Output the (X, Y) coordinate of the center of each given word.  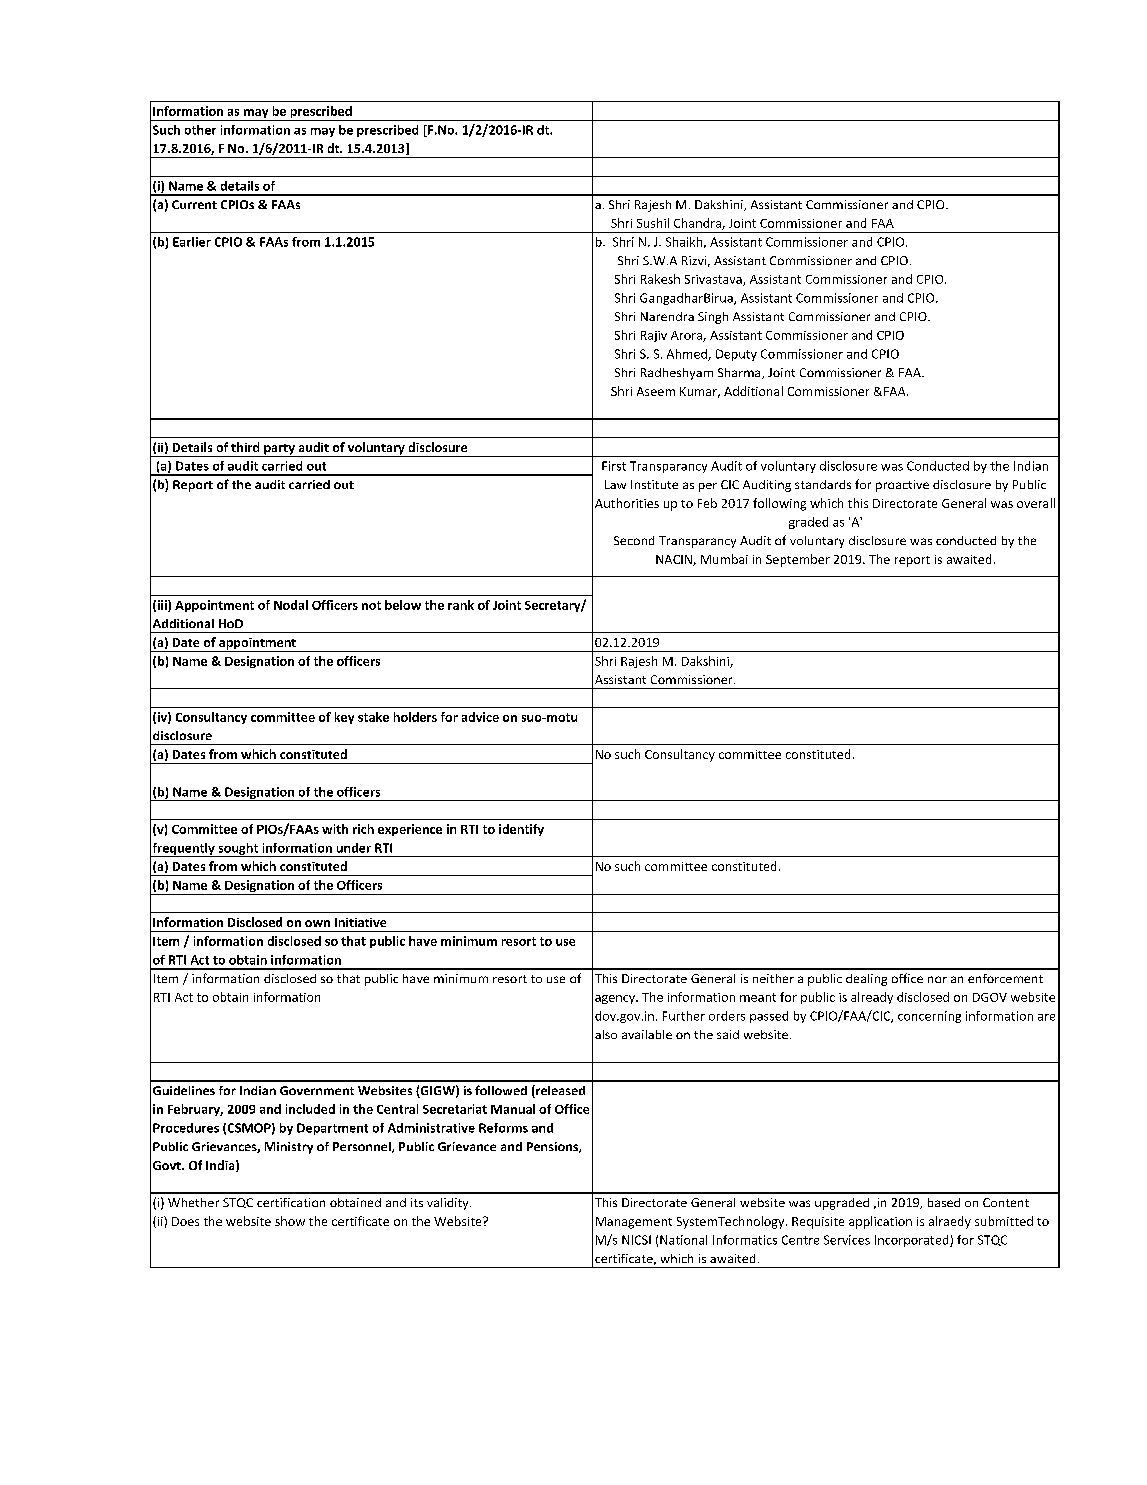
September (798, 560)
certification (291, 1202)
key (344, 718)
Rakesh (660, 279)
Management (634, 1223)
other (200, 130)
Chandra (698, 224)
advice (480, 717)
